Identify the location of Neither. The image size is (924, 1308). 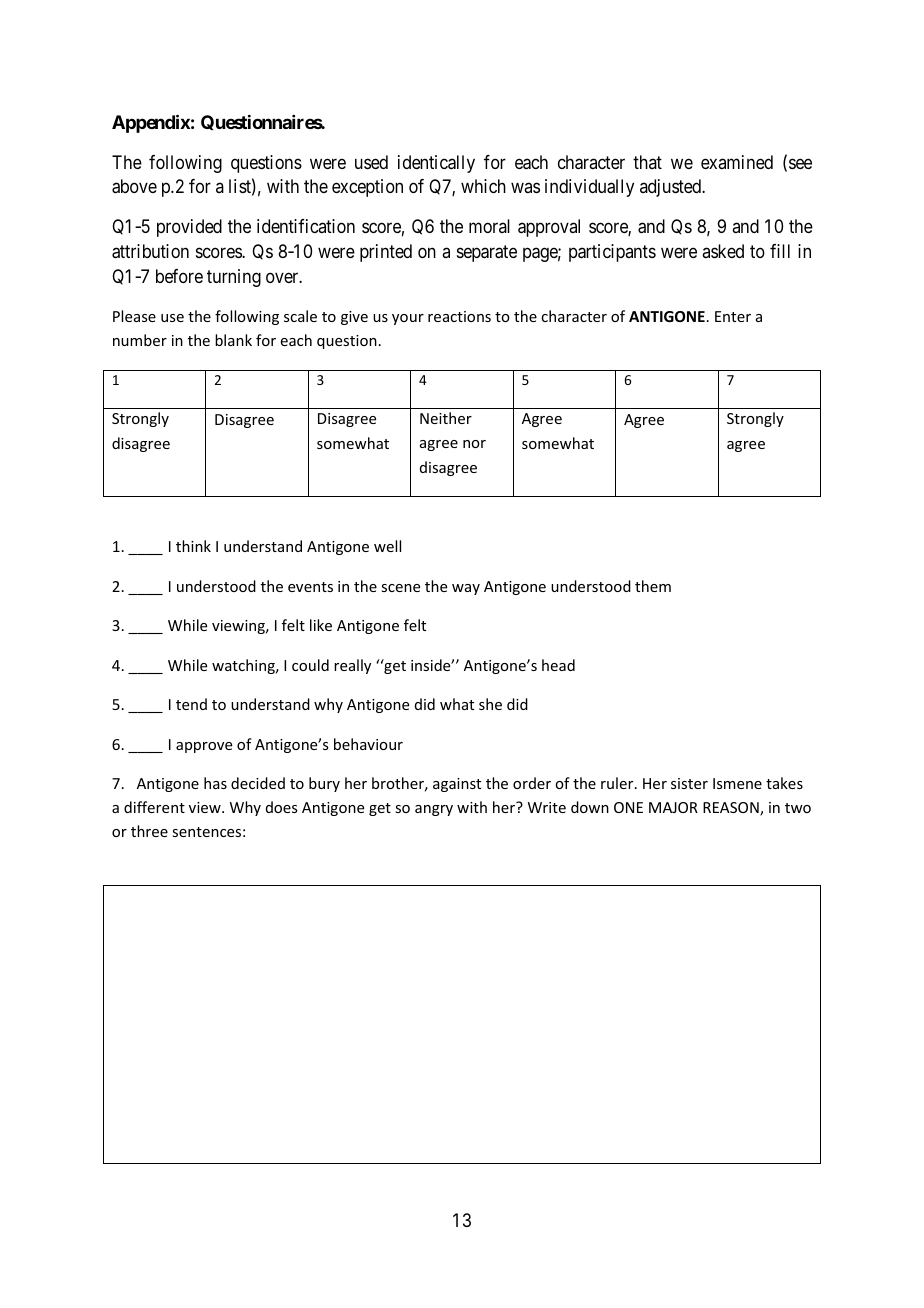
(446, 418).
